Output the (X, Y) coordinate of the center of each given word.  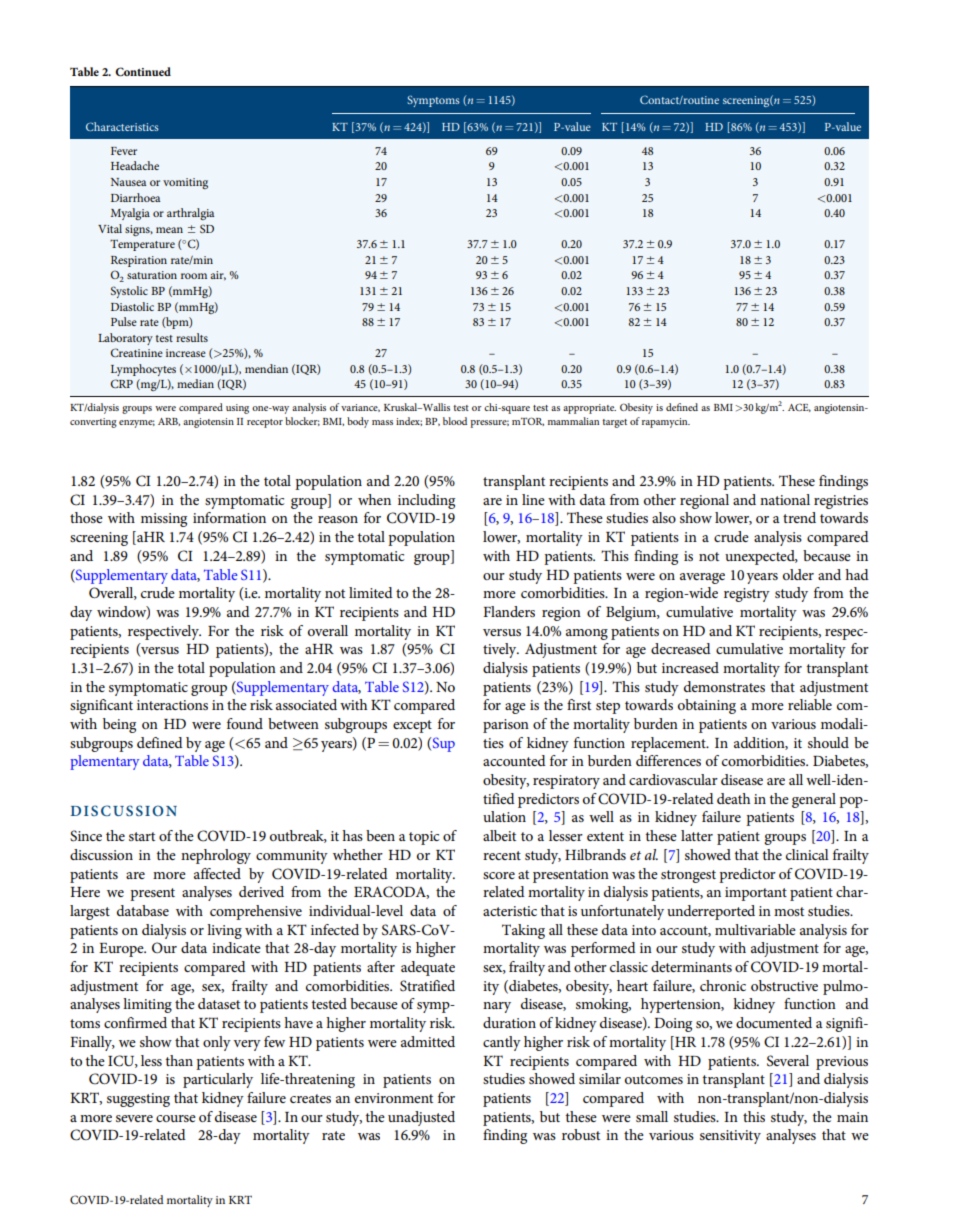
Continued (143, 71)
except (412, 726)
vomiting (185, 183)
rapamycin (666, 423)
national (785, 499)
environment (394, 1098)
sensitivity (730, 1137)
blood (455, 421)
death (733, 798)
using (237, 409)
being (119, 725)
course (176, 1118)
